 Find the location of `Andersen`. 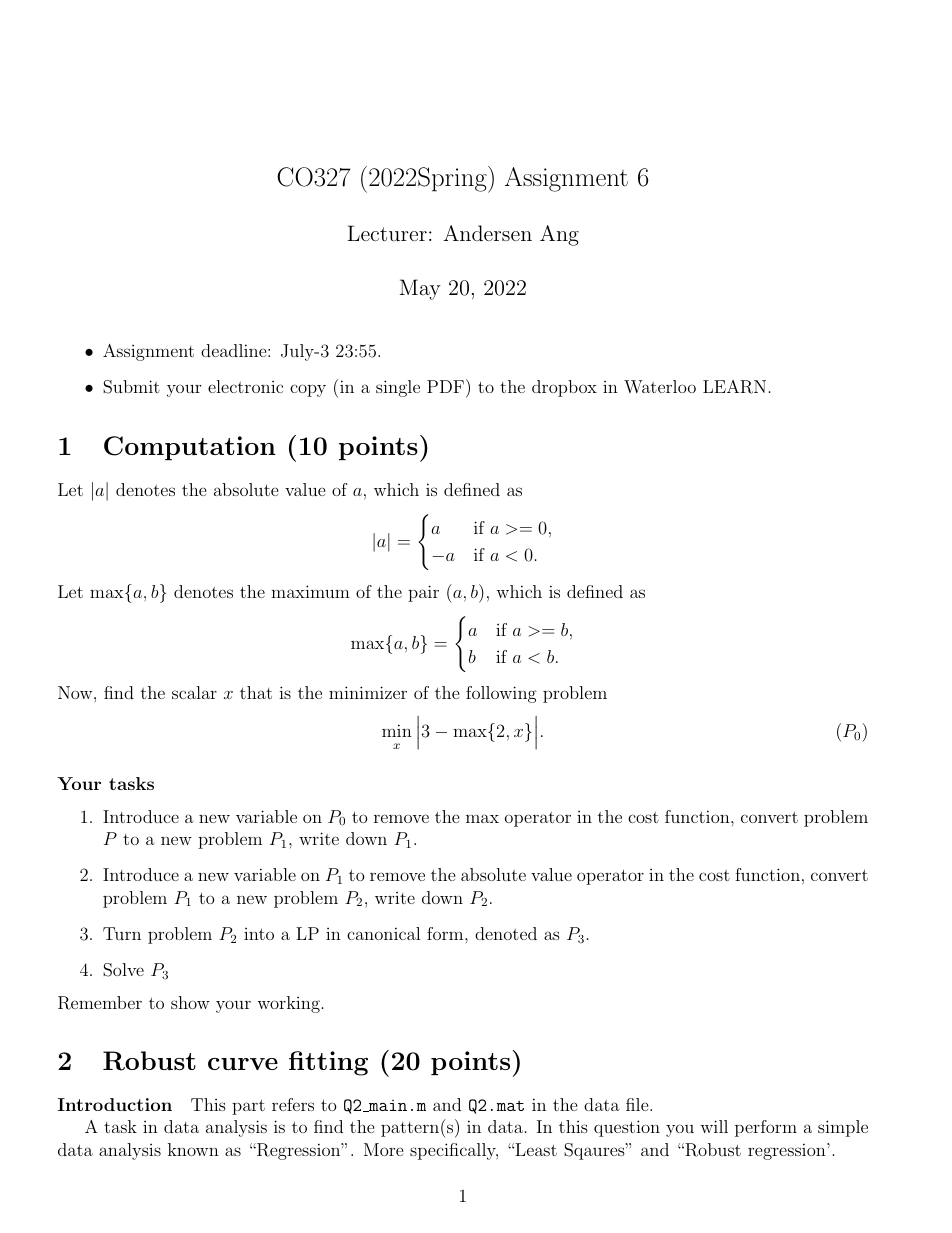

Andersen is located at coordinates (487, 233).
